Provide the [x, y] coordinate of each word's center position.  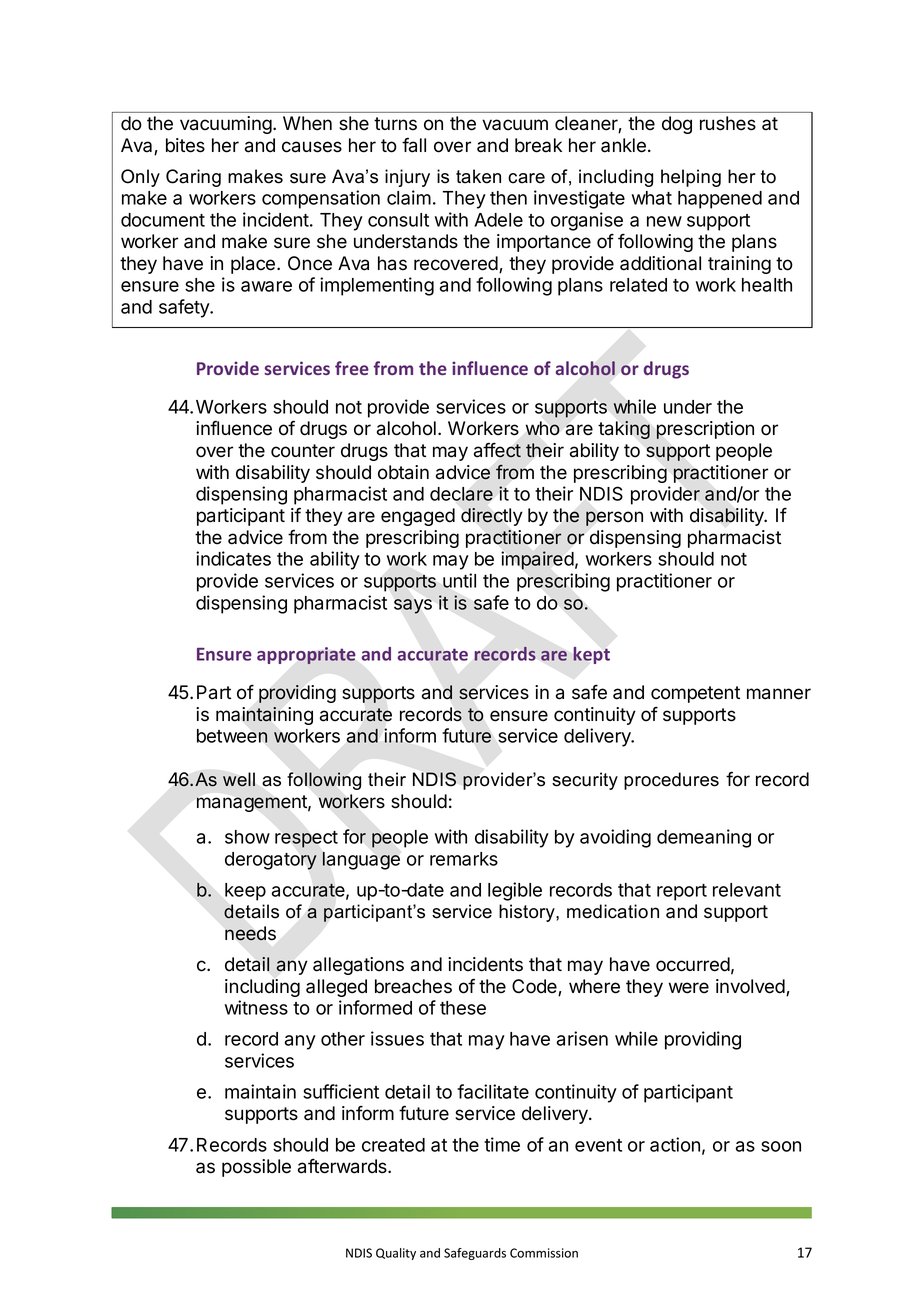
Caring [193, 178]
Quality [396, 1254]
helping [691, 178]
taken [478, 176]
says [413, 606]
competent [695, 694]
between [232, 736]
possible [256, 1168]
